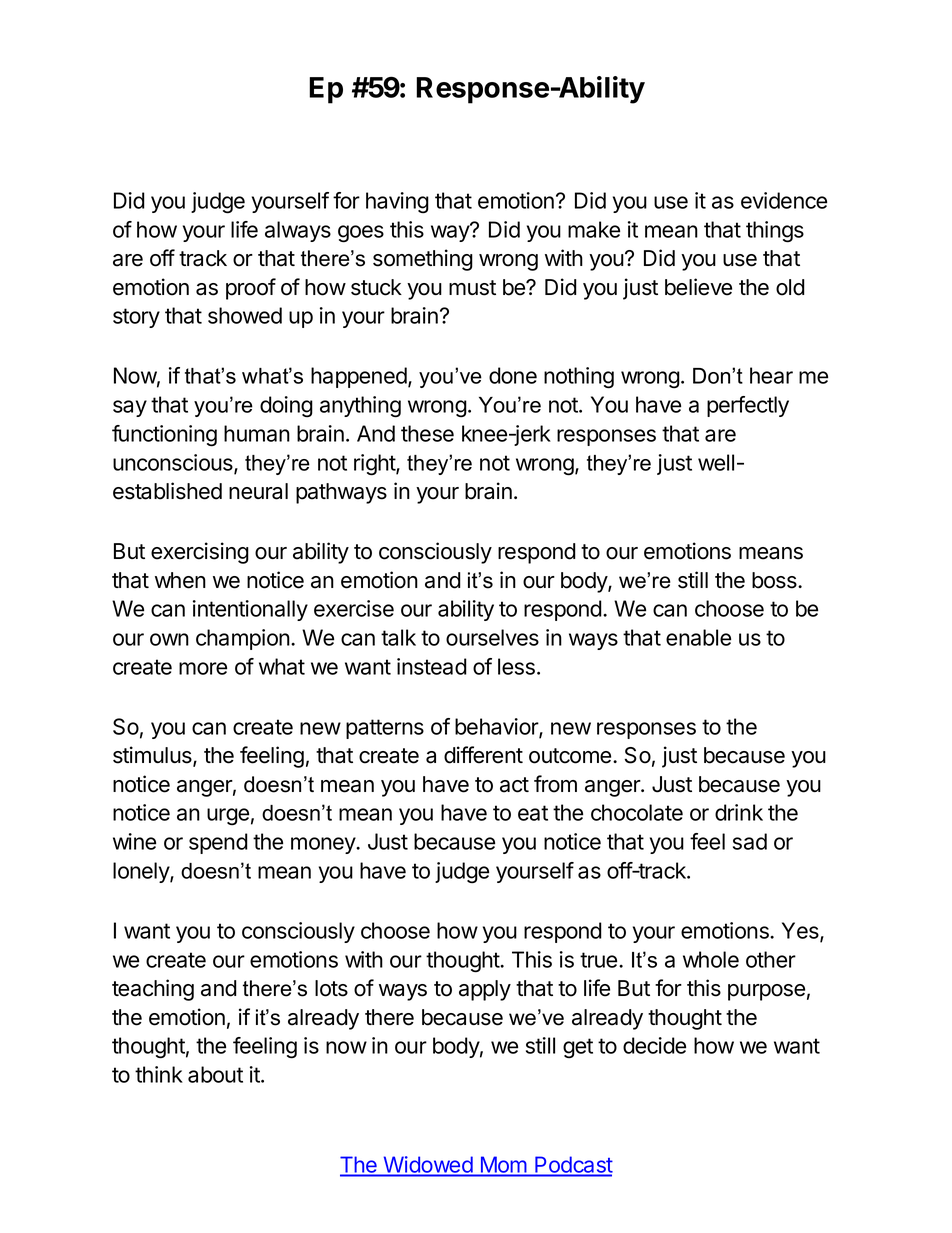 This screenshot has width=952, height=1233. I want to click on proof, so click(251, 289).
